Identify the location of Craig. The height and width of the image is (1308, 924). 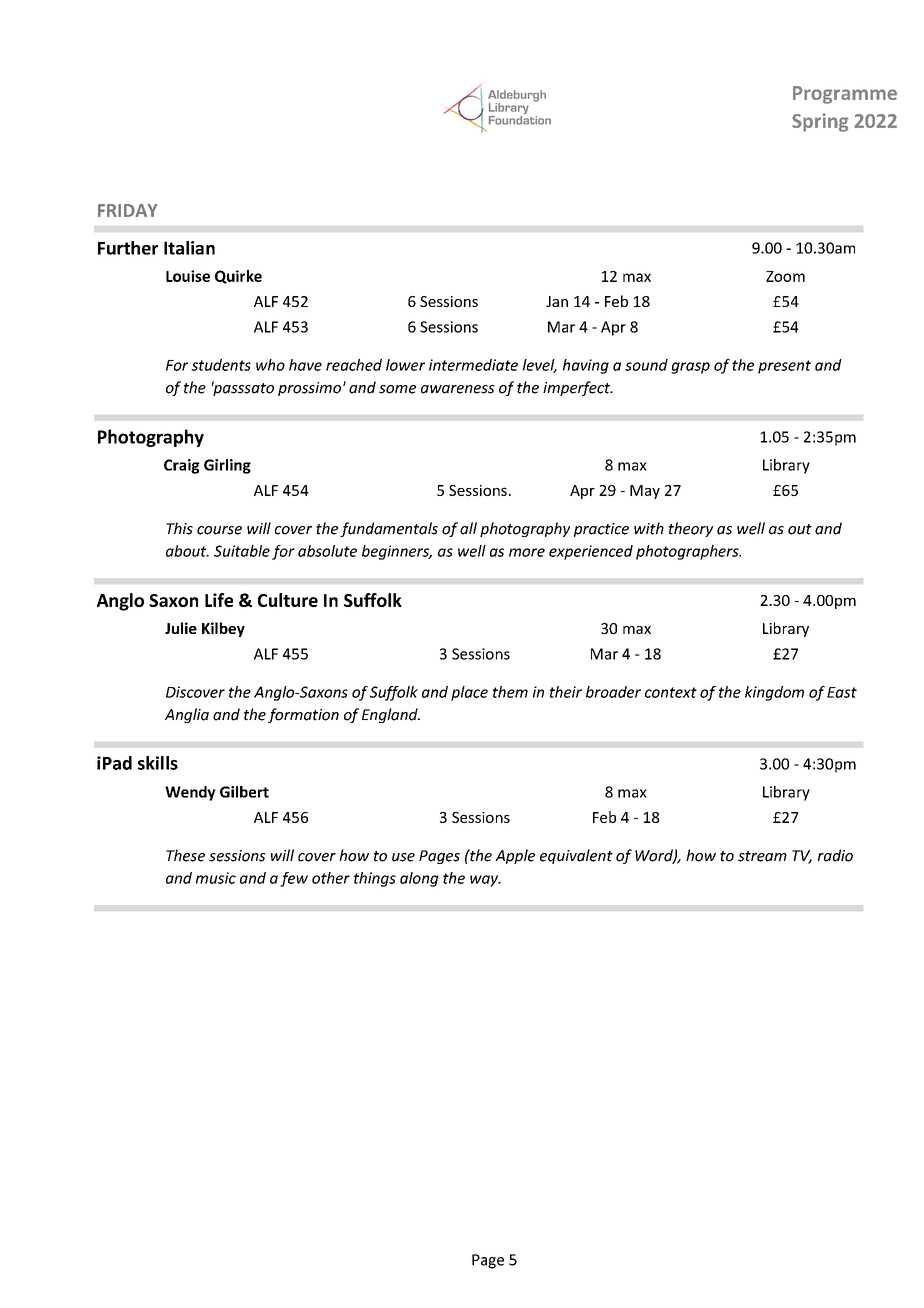
(182, 466).
